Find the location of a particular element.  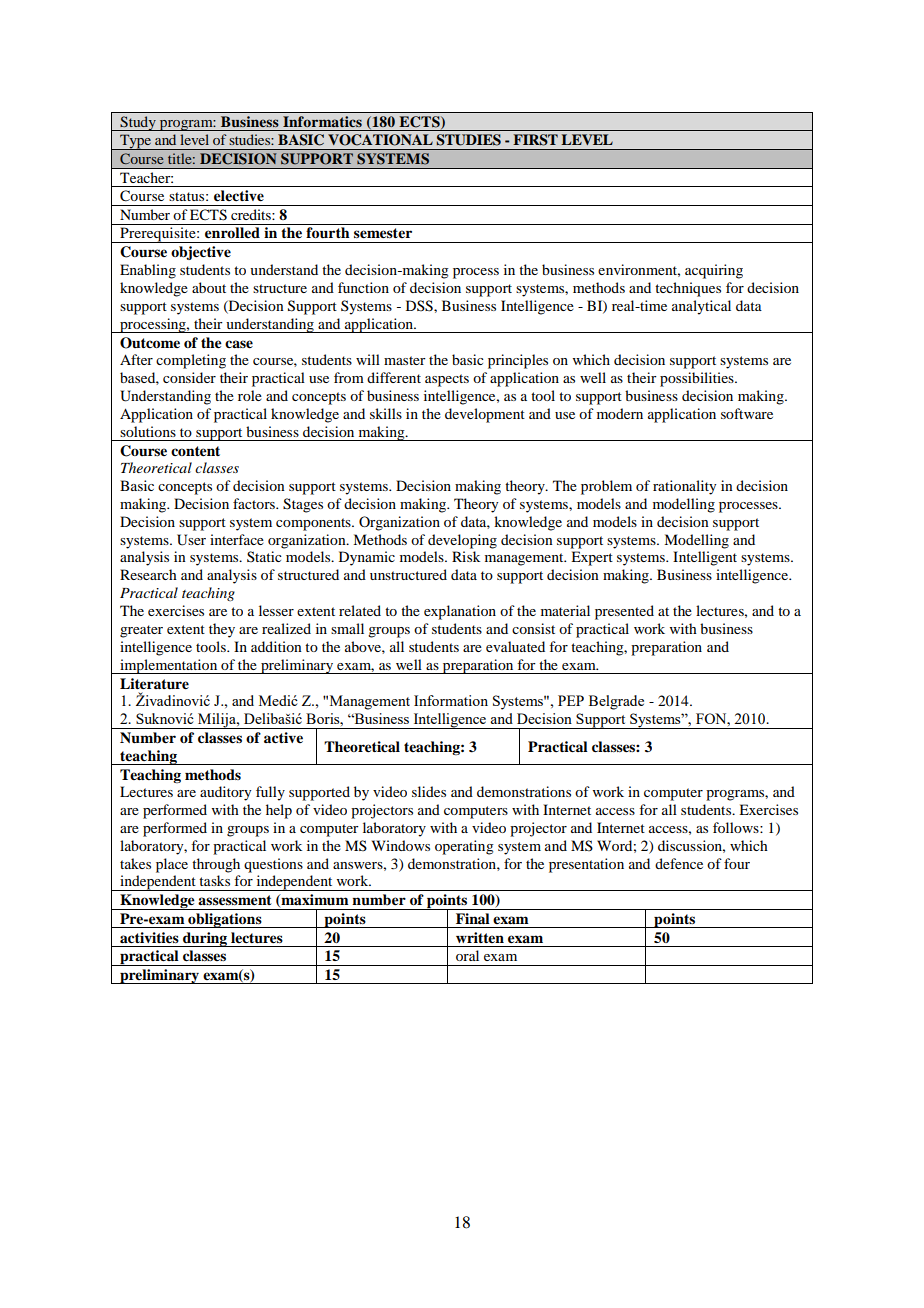

possibilities is located at coordinates (698, 379).
